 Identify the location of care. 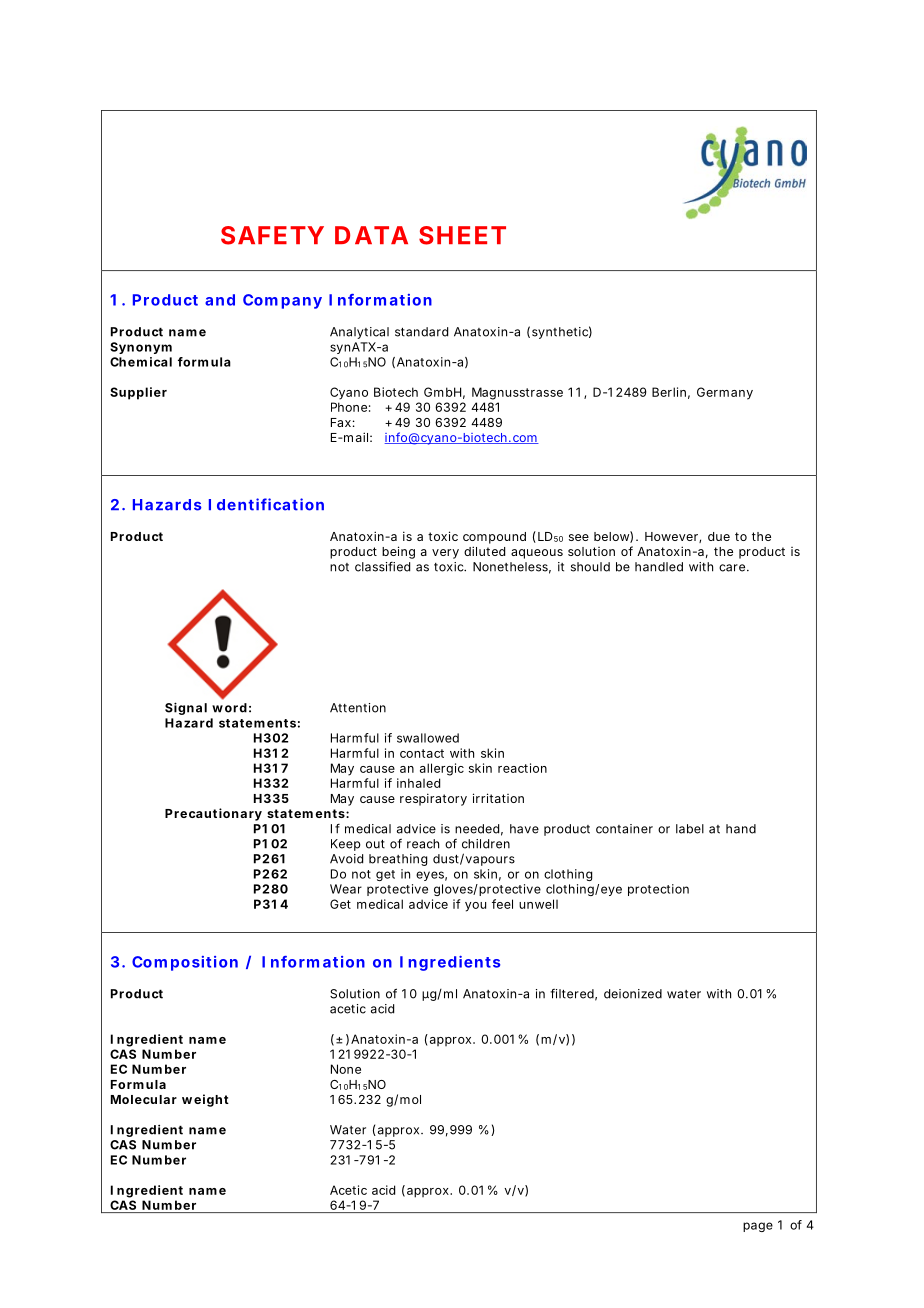
(732, 568).
